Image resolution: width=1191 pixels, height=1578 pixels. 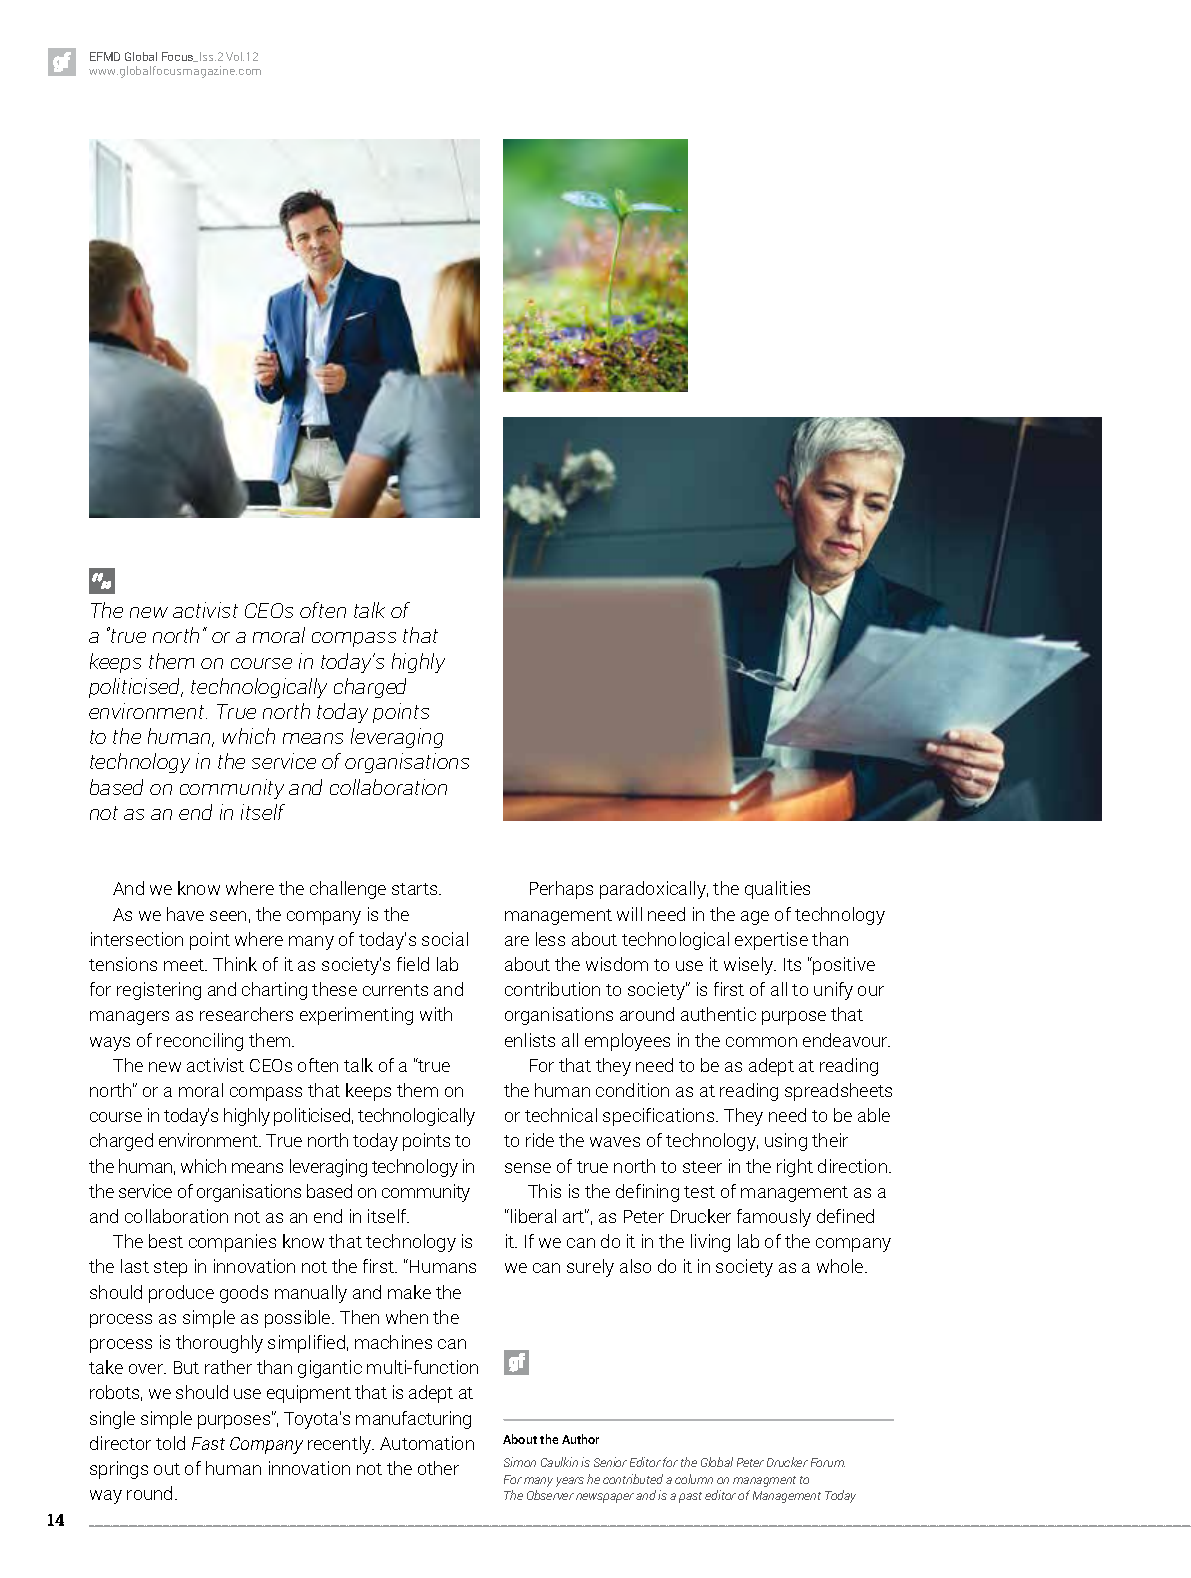 I want to click on Perhaps, so click(x=561, y=890).
